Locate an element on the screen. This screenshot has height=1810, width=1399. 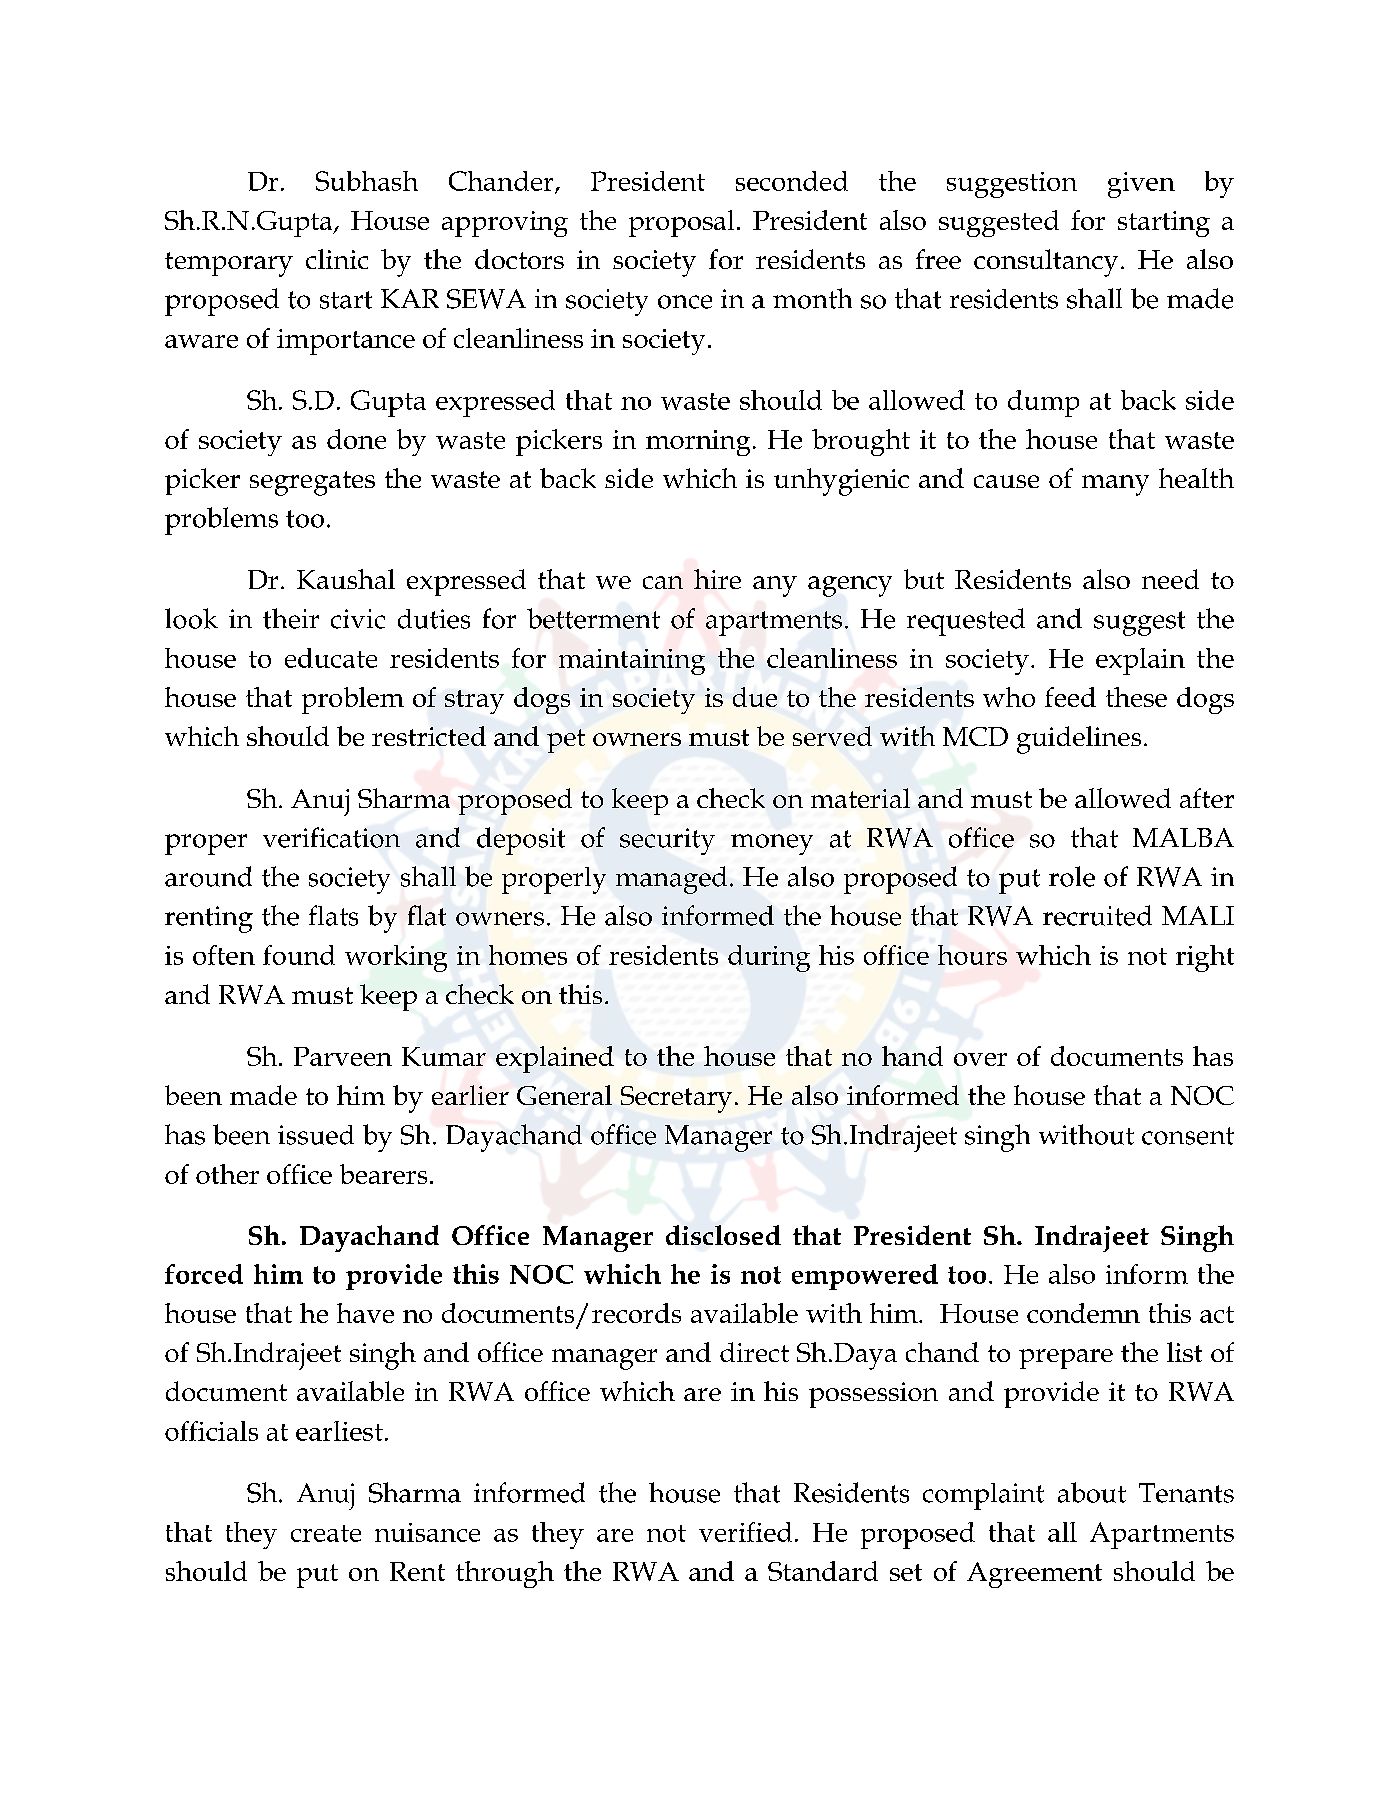
verification is located at coordinates (331, 837).
